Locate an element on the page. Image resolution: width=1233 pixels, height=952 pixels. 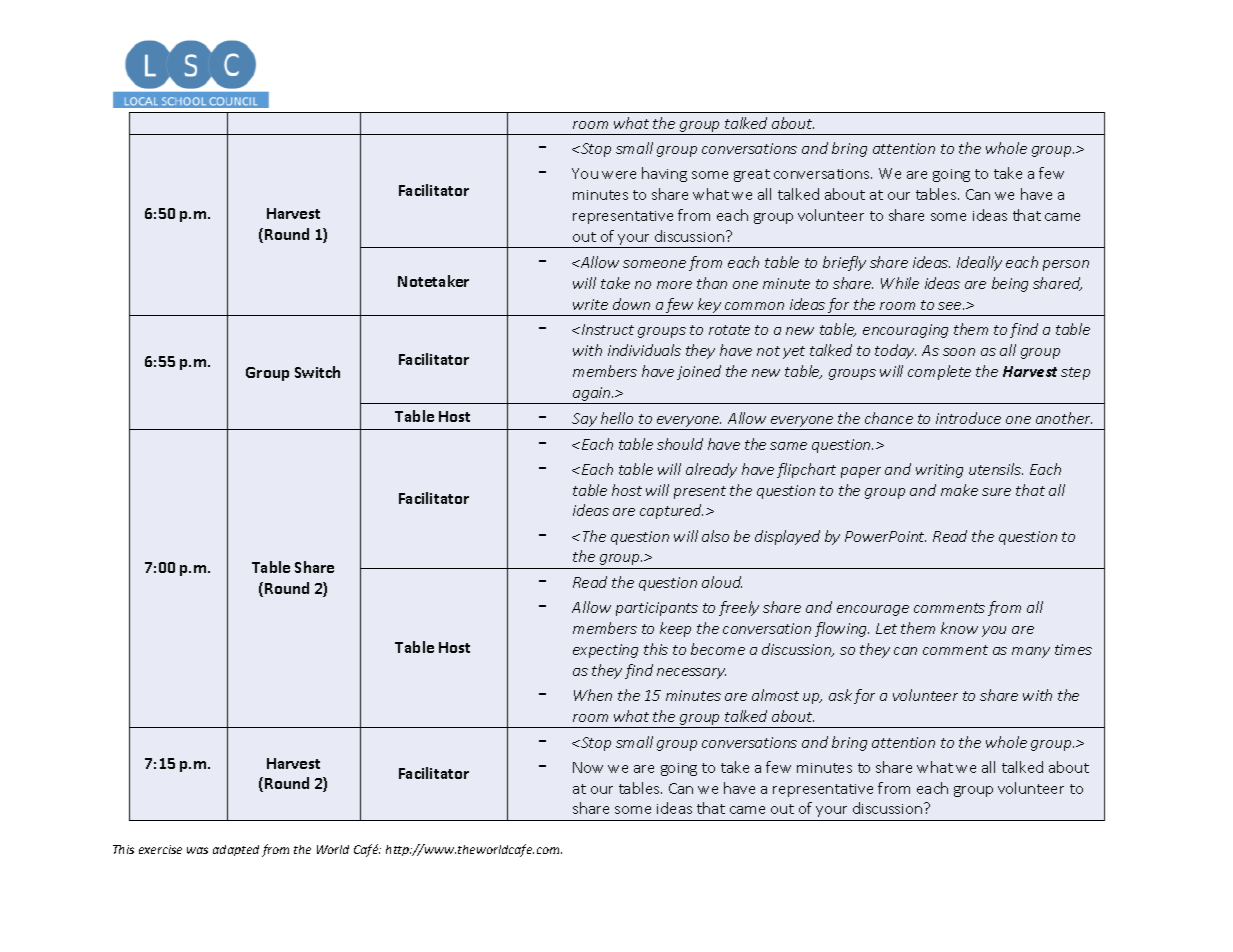
expecting is located at coordinates (605, 651).
